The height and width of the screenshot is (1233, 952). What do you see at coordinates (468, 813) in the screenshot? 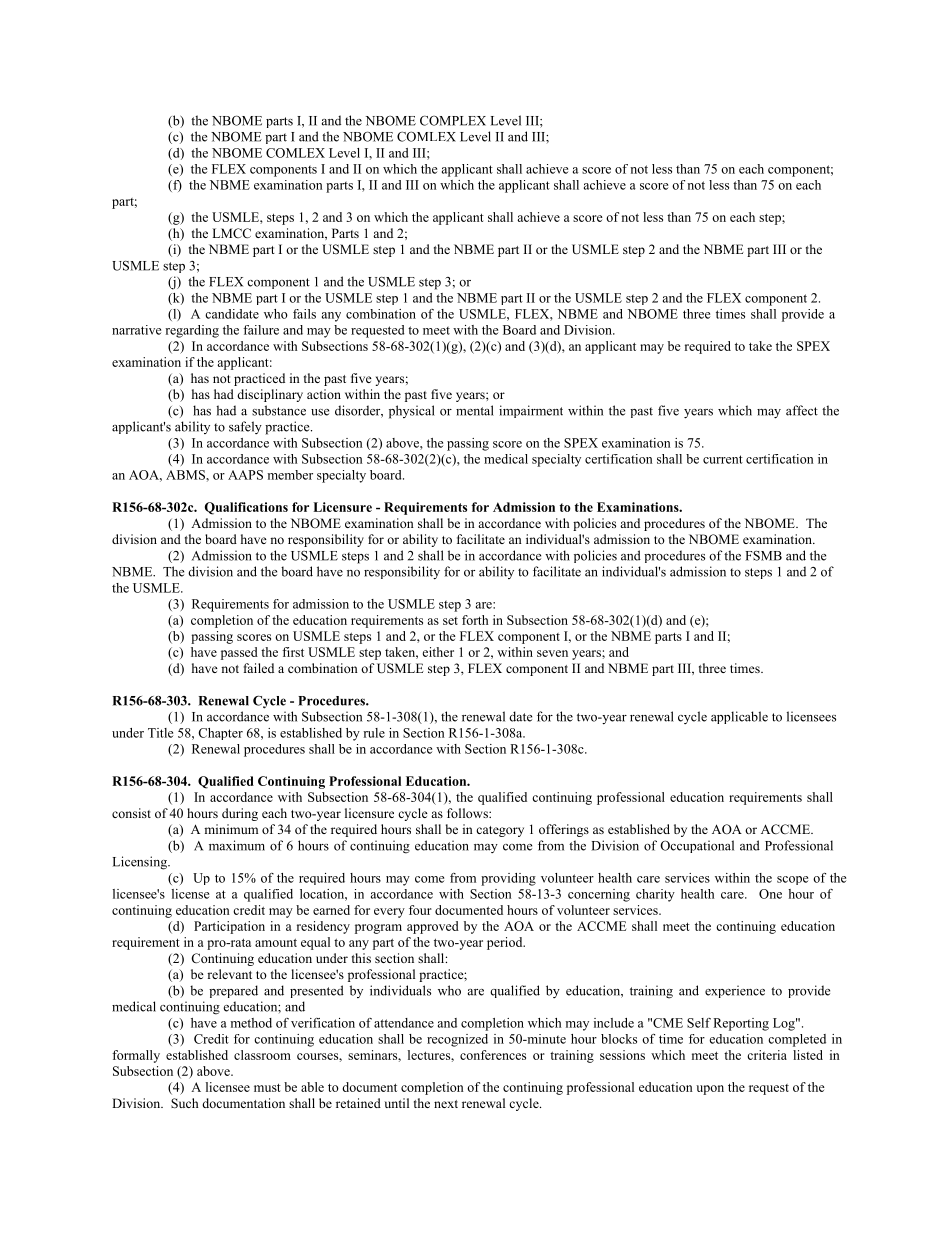
I see `follows` at bounding box center [468, 813].
